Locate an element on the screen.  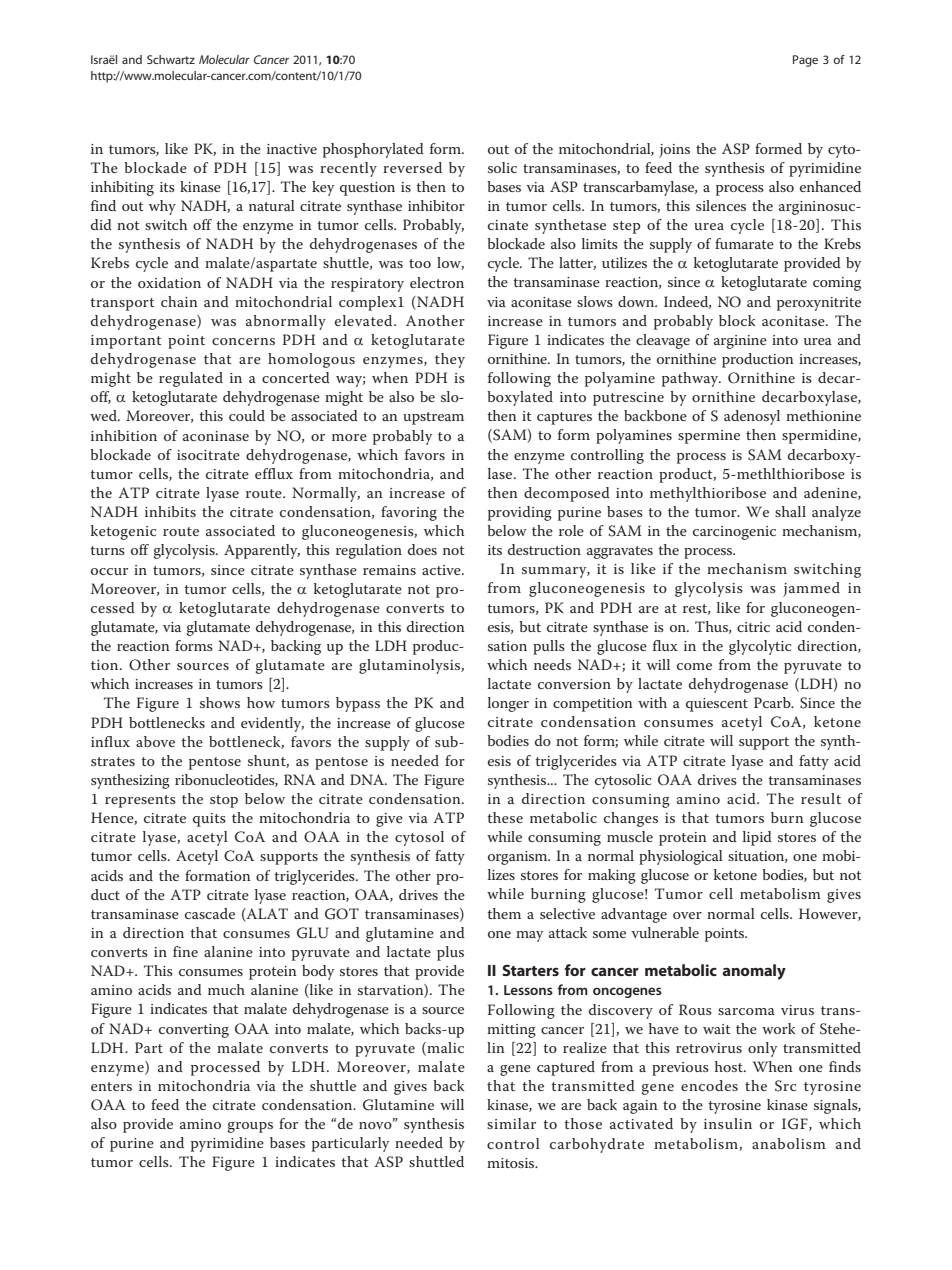
reversed is located at coordinates (412, 167).
